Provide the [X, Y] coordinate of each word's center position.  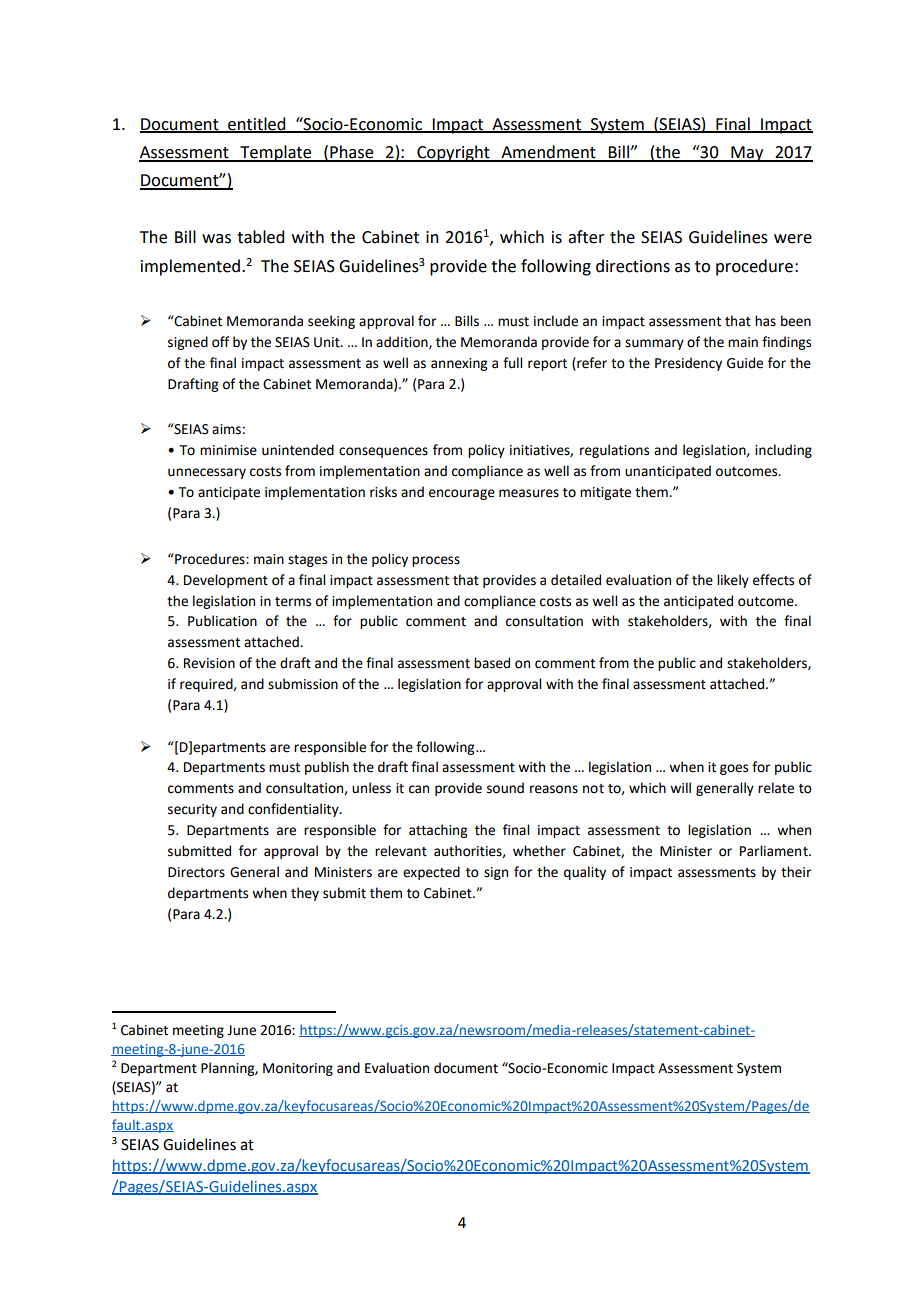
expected [431, 873]
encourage [462, 494]
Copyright [453, 153]
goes [734, 769]
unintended [298, 450]
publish [327, 768]
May [747, 154]
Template [276, 153]
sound [505, 788]
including [783, 451]
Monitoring [298, 1069]
